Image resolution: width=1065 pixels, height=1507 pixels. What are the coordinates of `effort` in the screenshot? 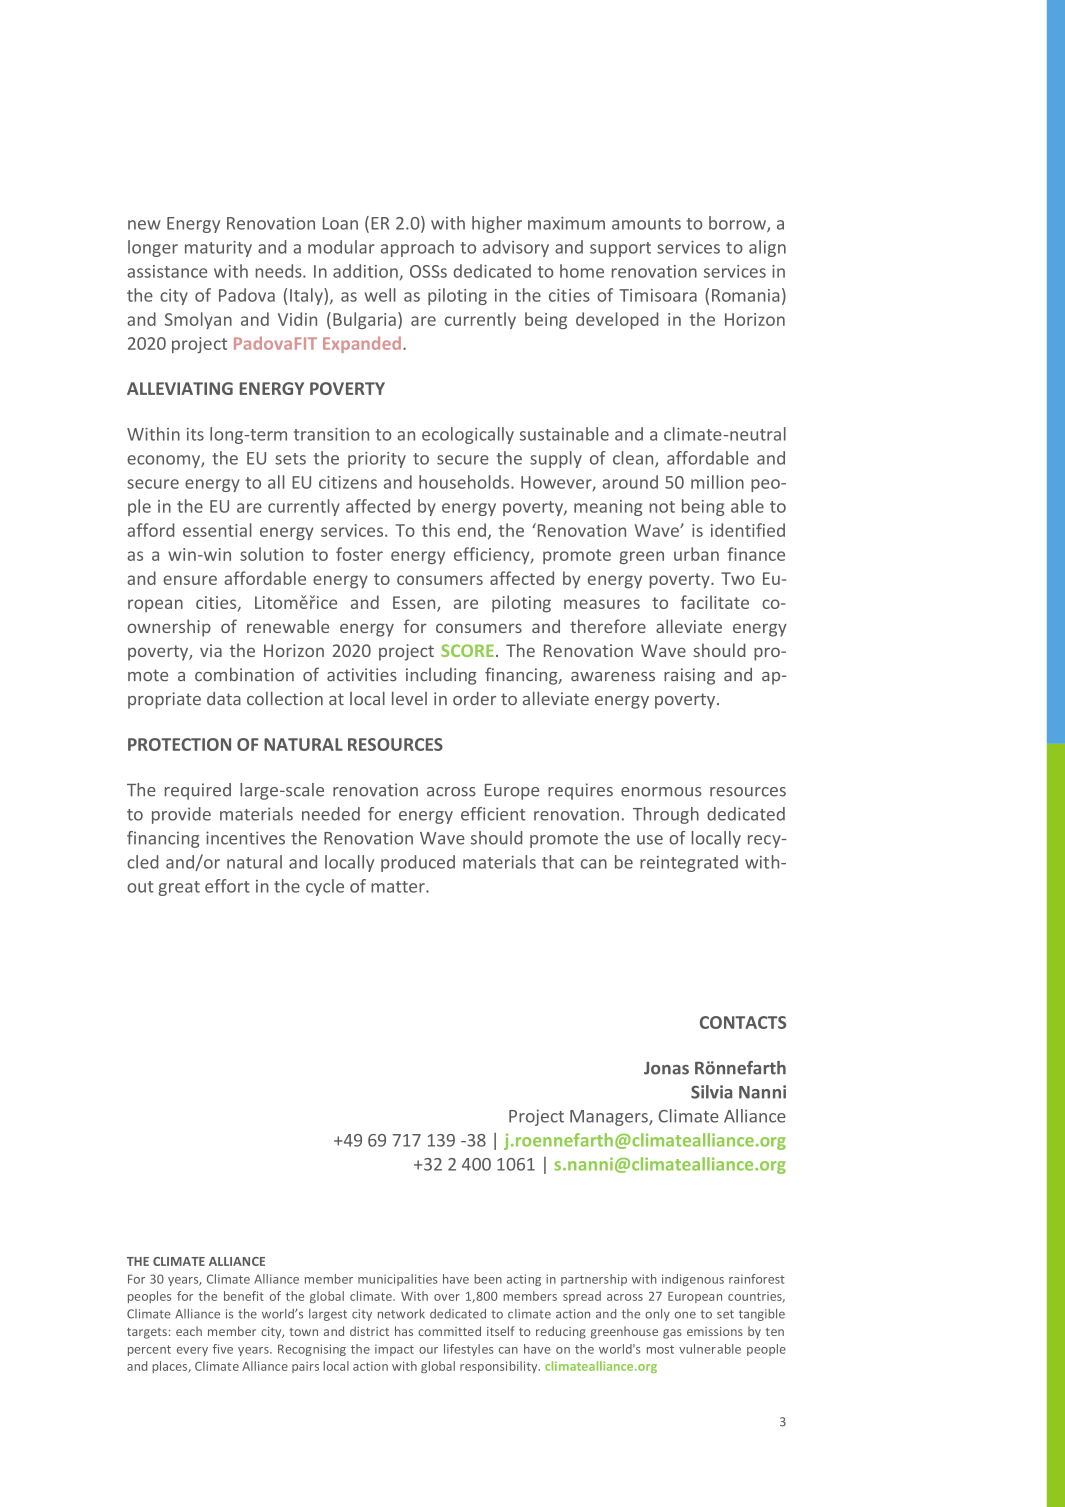 It's located at (227, 886).
